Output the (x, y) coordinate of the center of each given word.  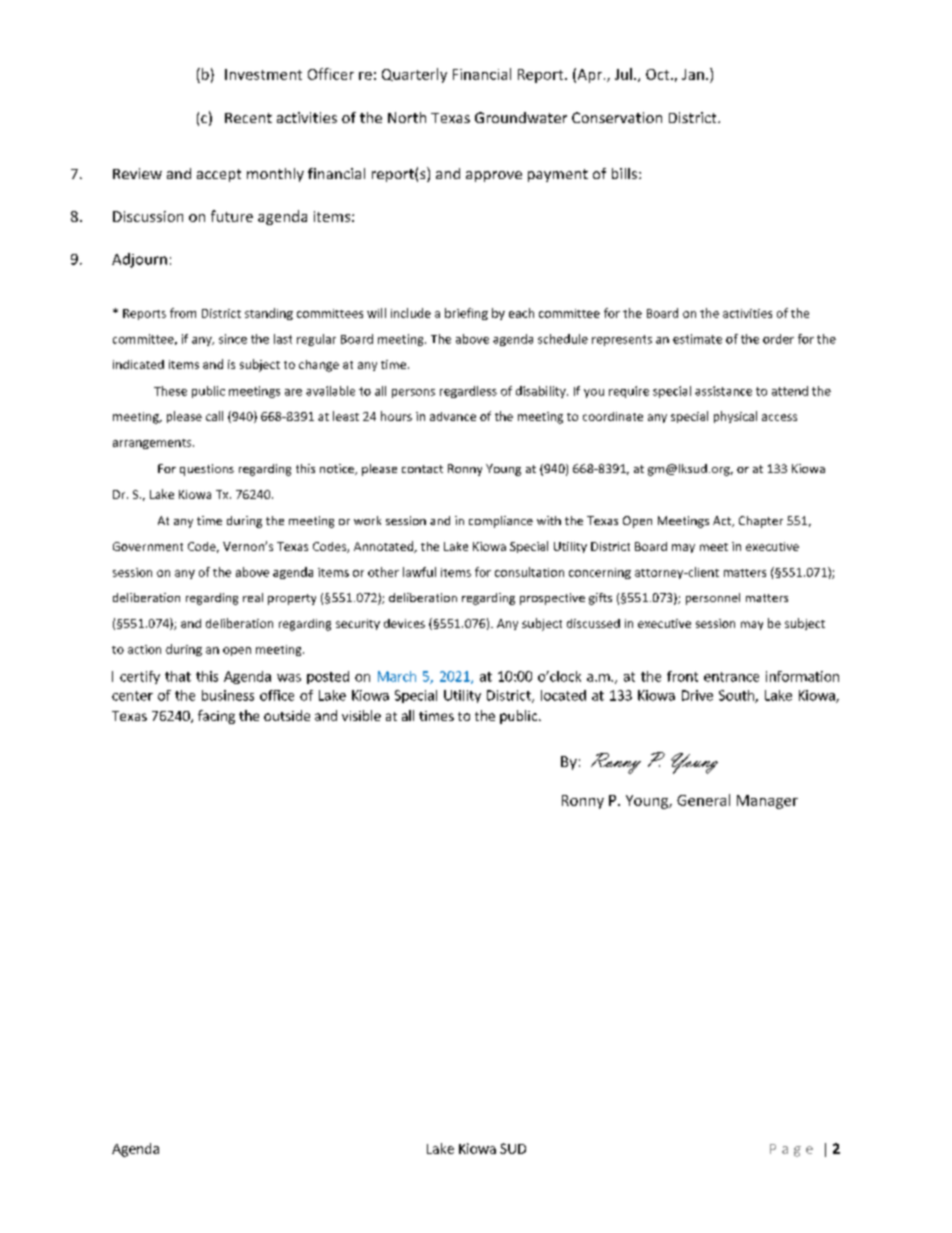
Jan (693, 74)
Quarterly (414, 75)
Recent (248, 118)
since (233, 339)
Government (148, 546)
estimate (697, 339)
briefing (466, 314)
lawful (419, 572)
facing (216, 717)
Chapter (761, 522)
